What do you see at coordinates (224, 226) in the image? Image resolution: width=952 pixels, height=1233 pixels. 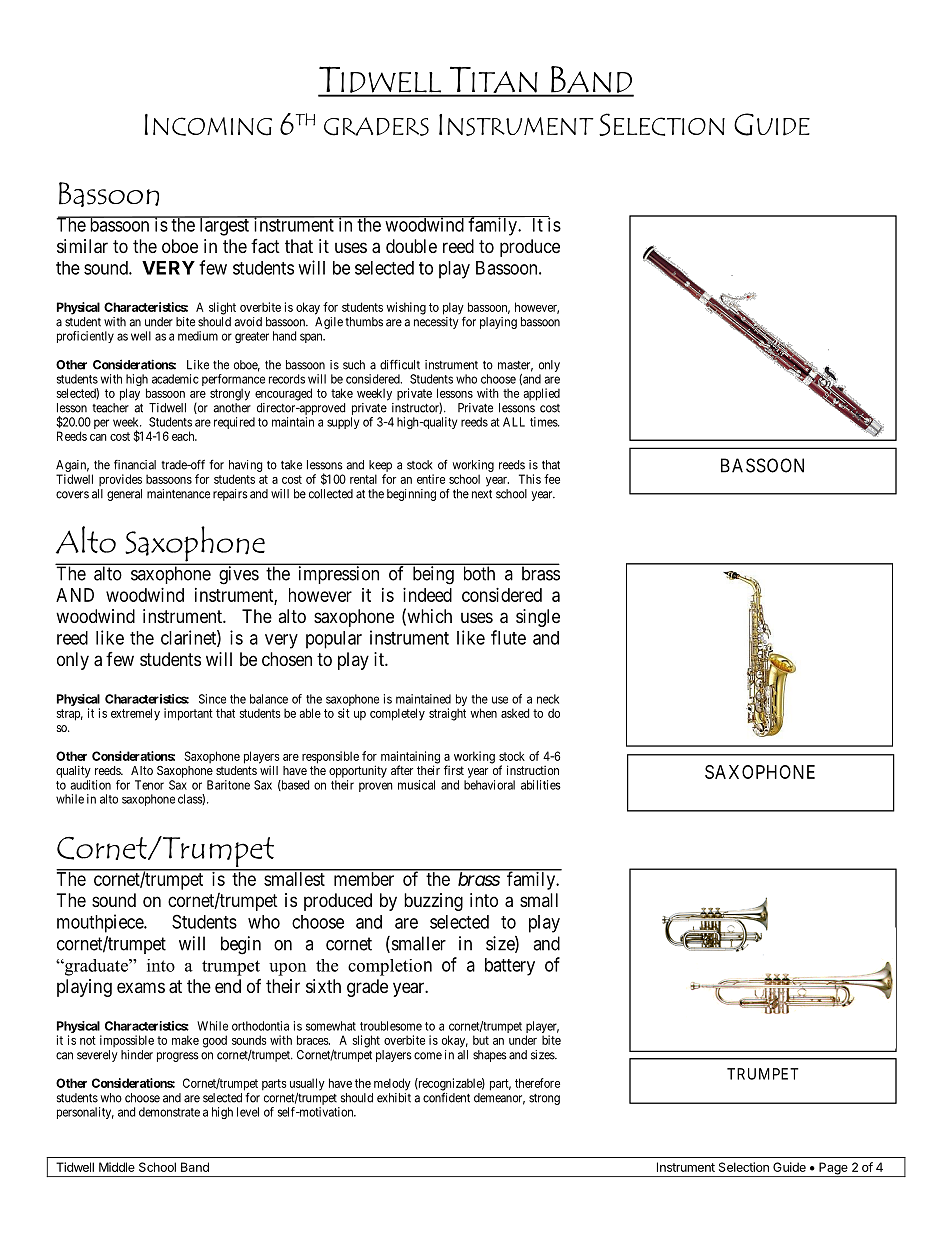 I see `largest` at bounding box center [224, 226].
